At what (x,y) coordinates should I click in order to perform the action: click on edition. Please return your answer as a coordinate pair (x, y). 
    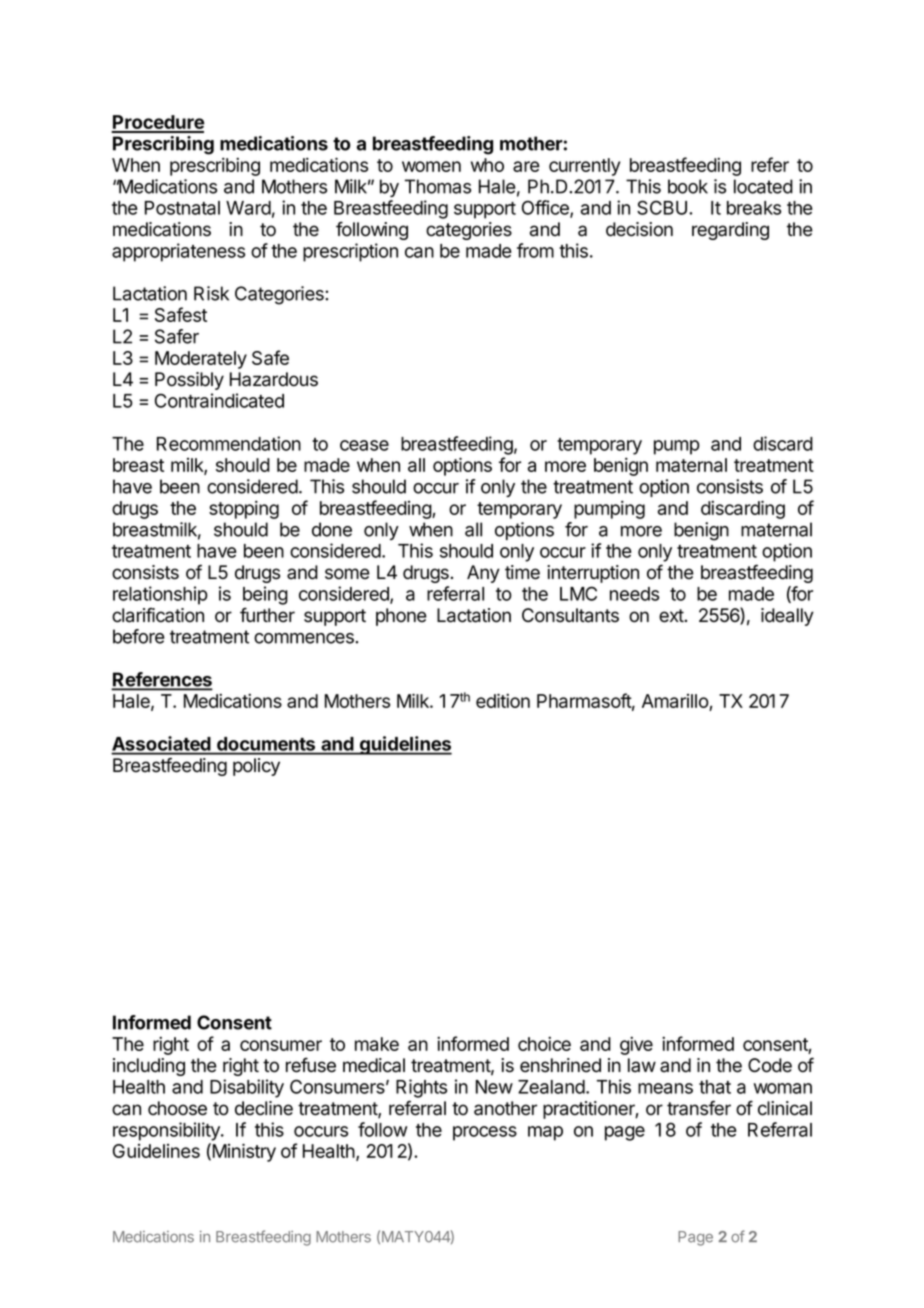
    Looking at the image, I should click on (503, 700).
